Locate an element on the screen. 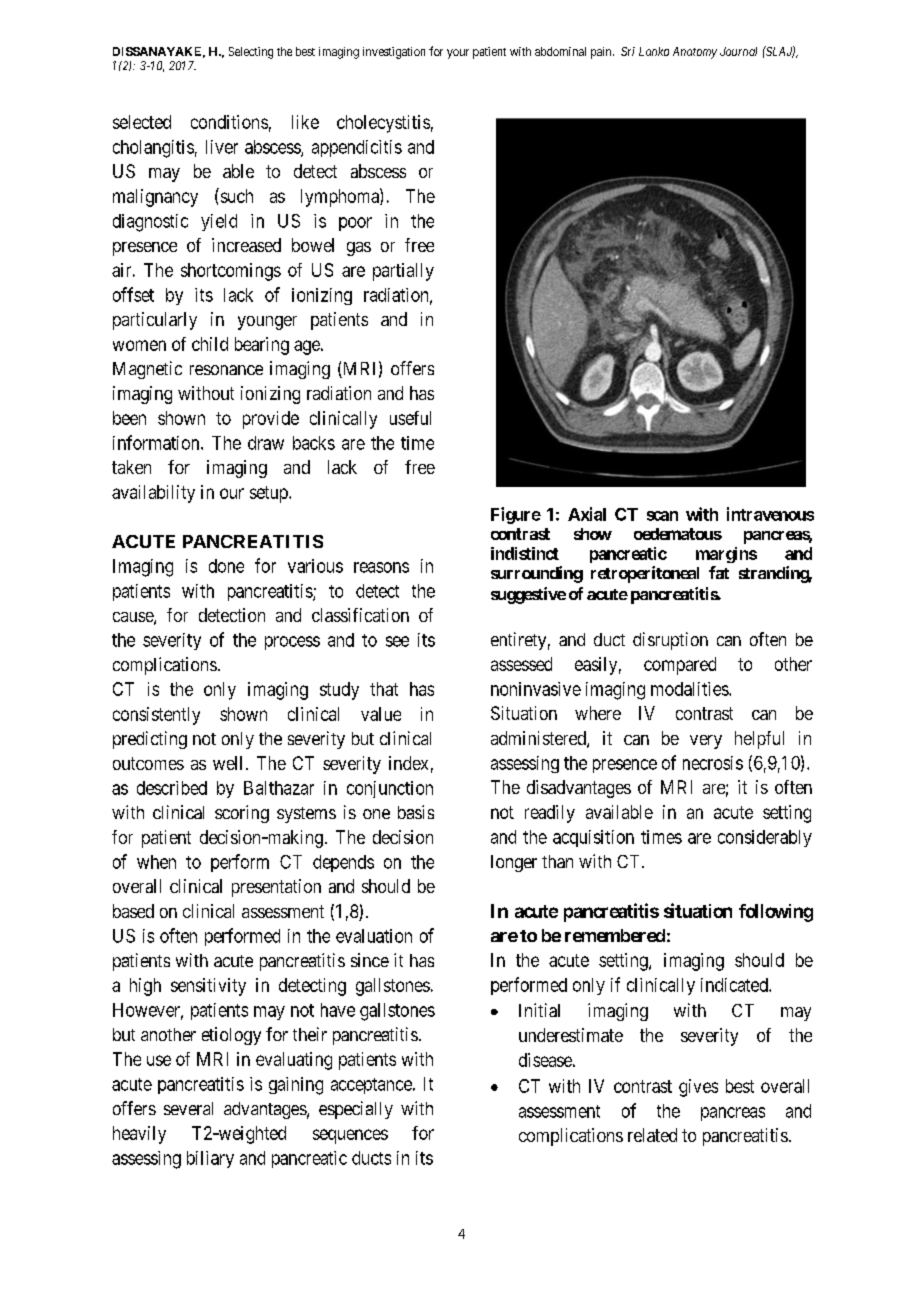  your is located at coordinates (458, 54).
